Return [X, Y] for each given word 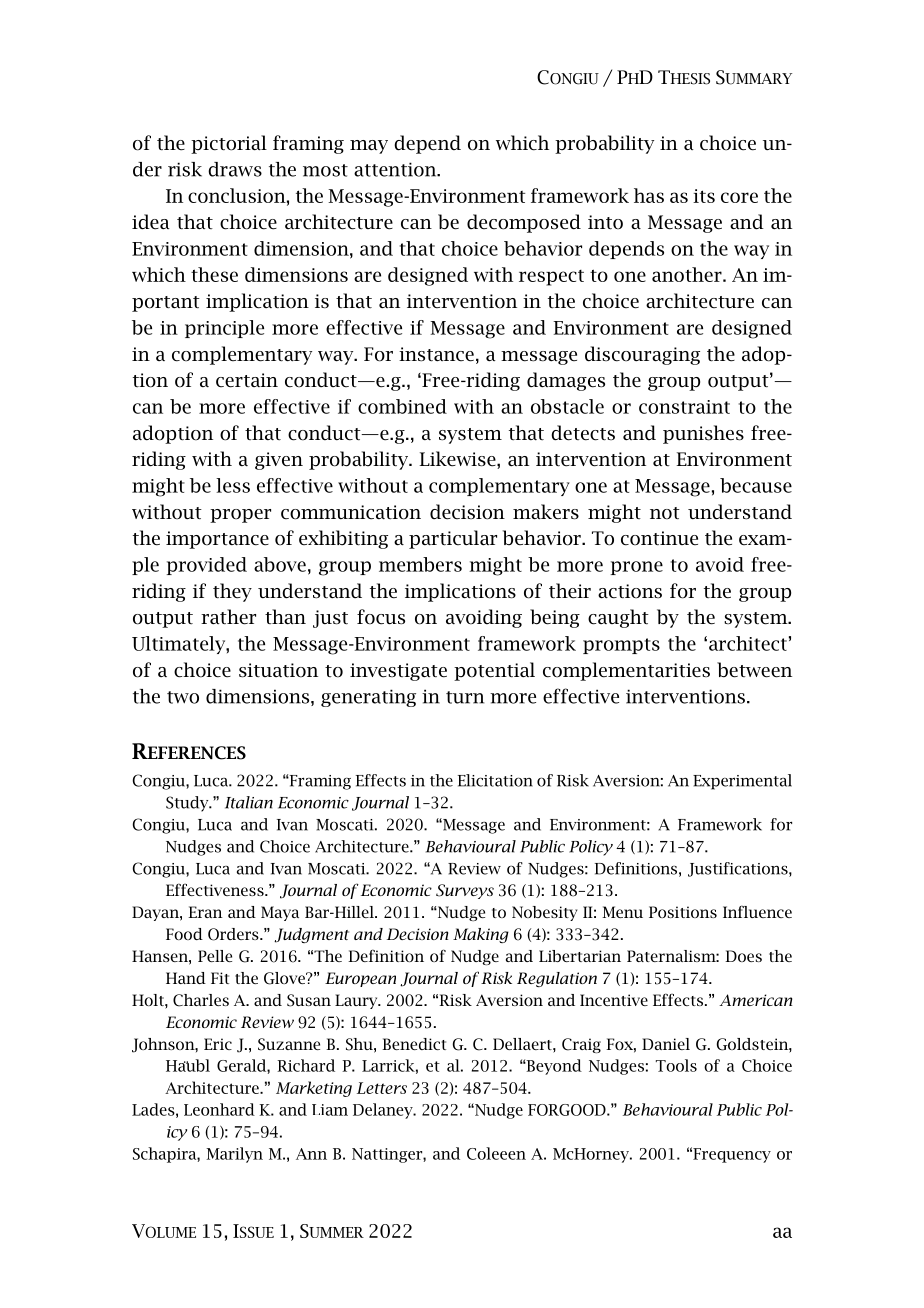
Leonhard [219, 1109]
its [704, 196]
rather [228, 617]
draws [235, 169]
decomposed [524, 223]
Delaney [384, 1111]
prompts [621, 646]
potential [494, 671]
